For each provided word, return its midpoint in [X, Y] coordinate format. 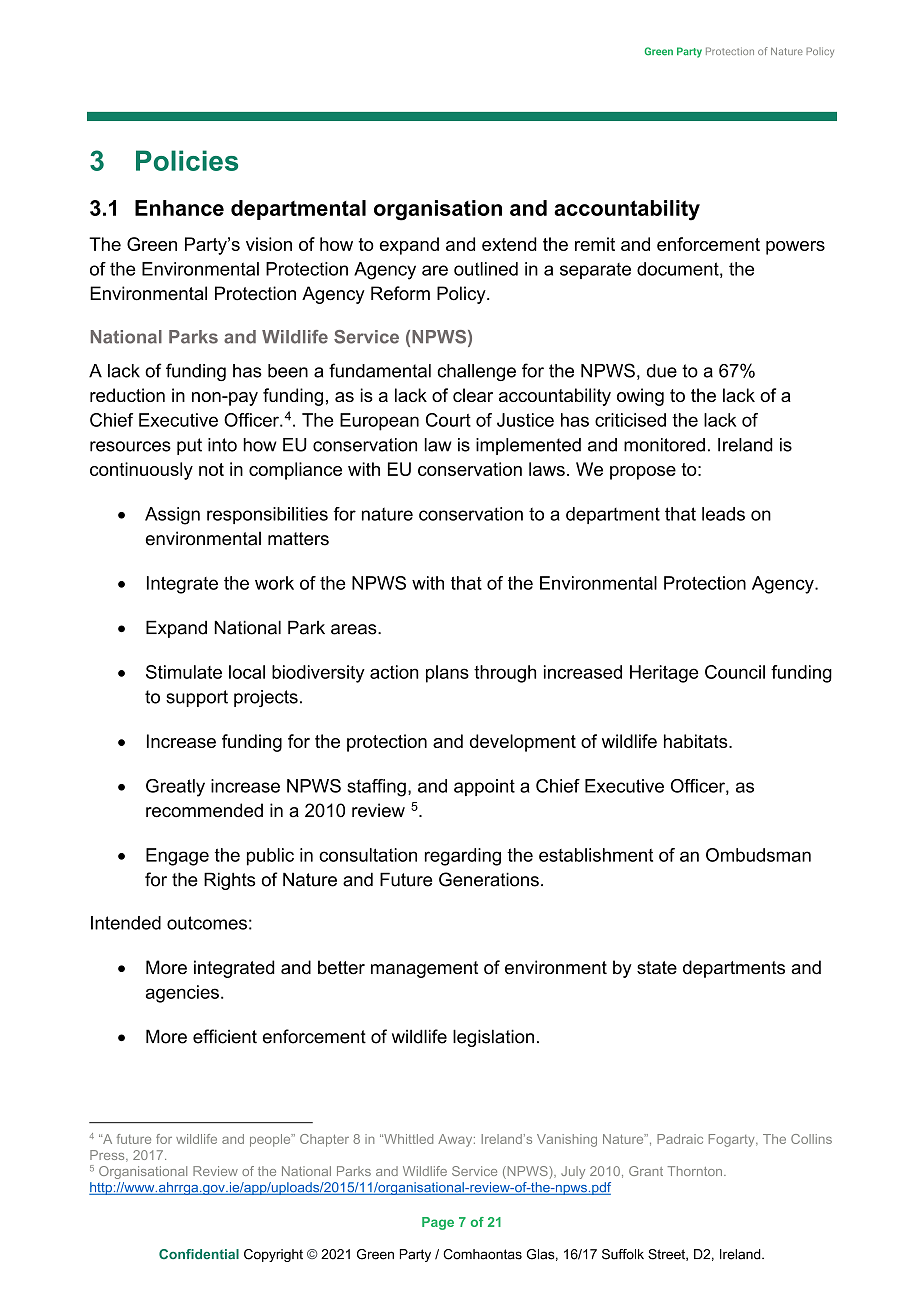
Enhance [179, 208]
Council [735, 672]
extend [509, 244]
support [197, 698]
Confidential [199, 1254]
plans [447, 674]
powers [795, 248]
